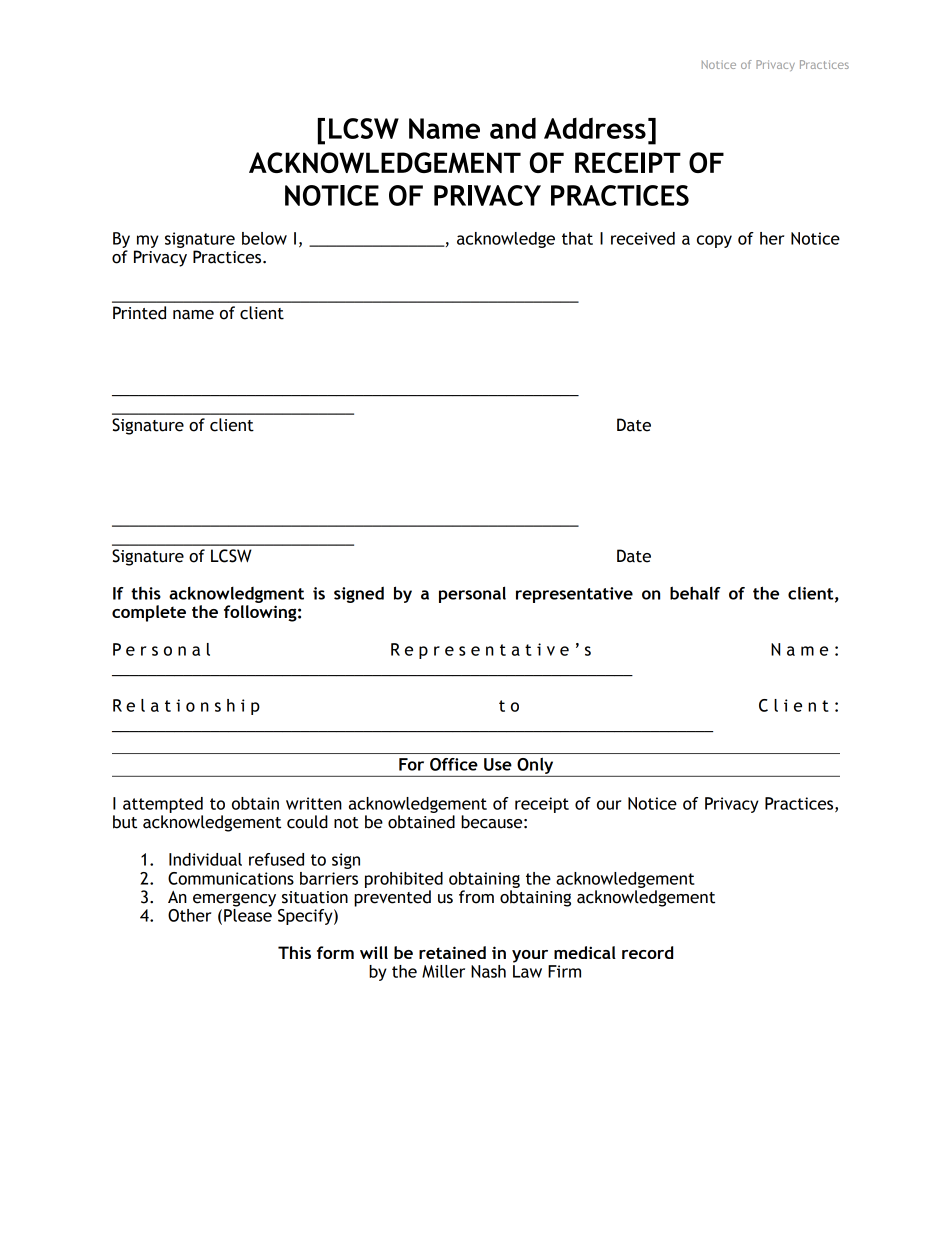  Describe the element at coordinates (574, 595) in the screenshot. I see `representative` at that location.
